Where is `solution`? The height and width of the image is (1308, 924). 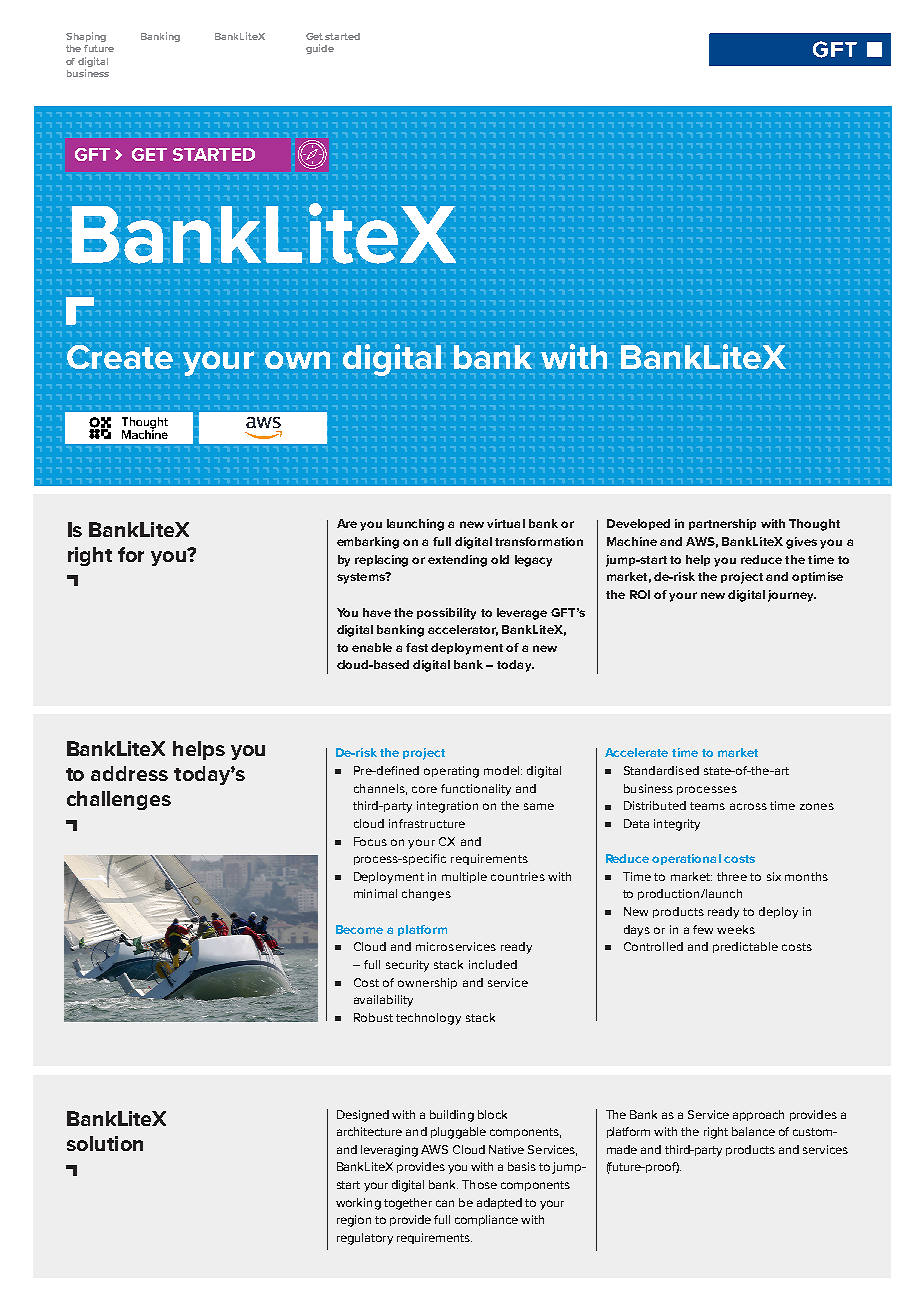
solution is located at coordinates (105, 1143).
